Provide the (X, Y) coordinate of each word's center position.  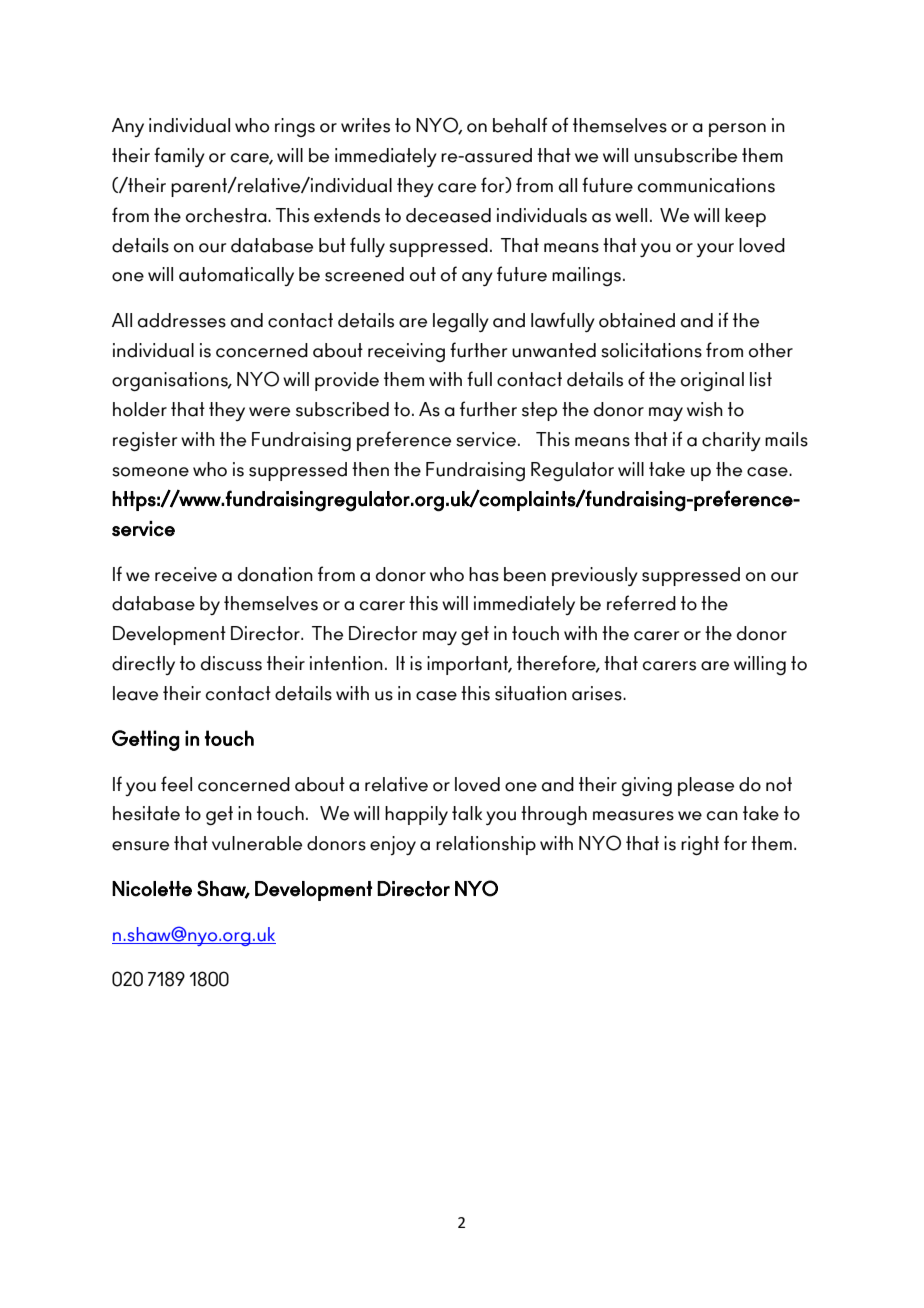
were (269, 412)
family (179, 157)
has (484, 574)
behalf (520, 125)
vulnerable (257, 843)
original (712, 382)
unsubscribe (685, 155)
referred (641, 603)
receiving (406, 352)
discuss (231, 663)
